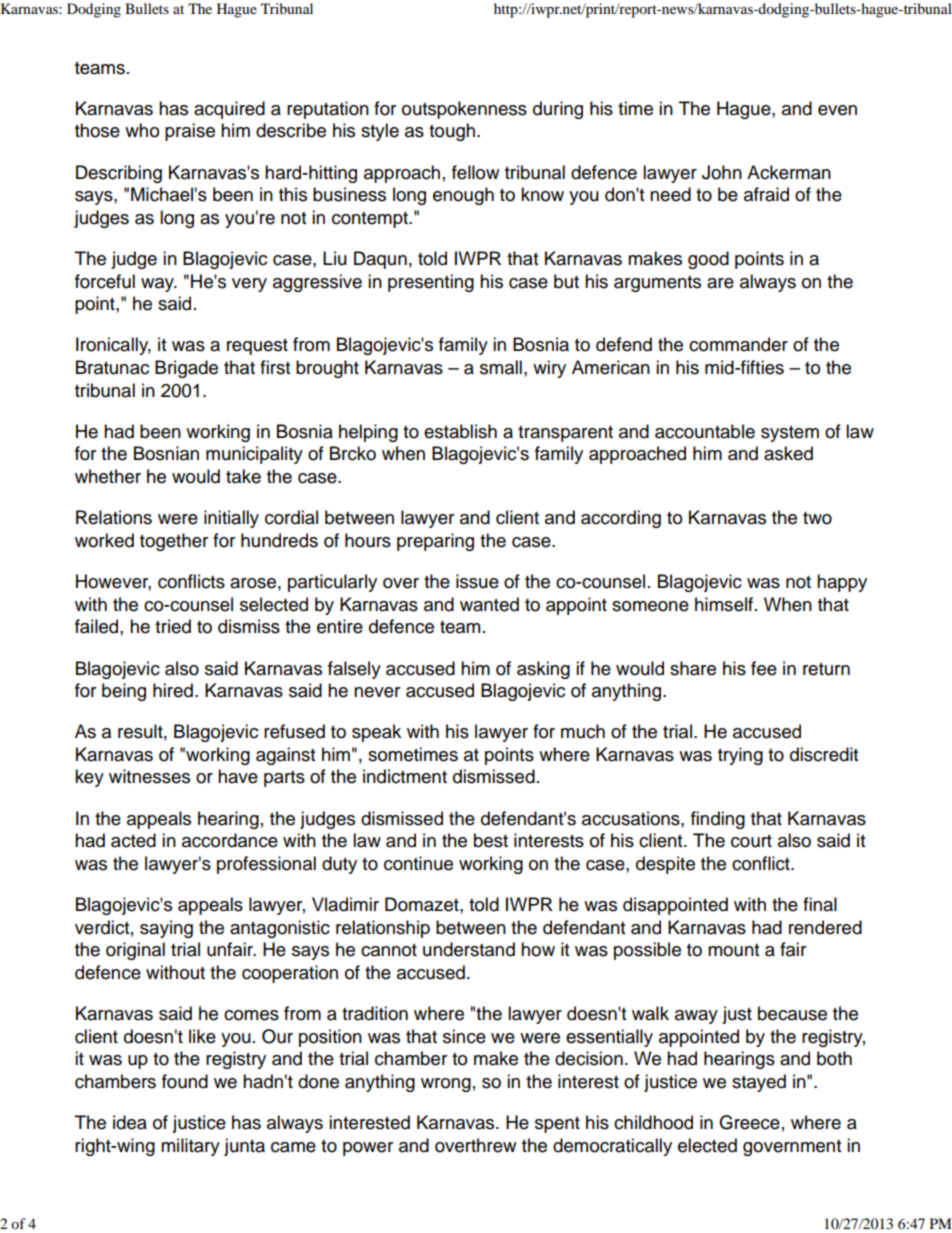  What do you see at coordinates (452, 132) in the document?
I see `tough` at bounding box center [452, 132].
